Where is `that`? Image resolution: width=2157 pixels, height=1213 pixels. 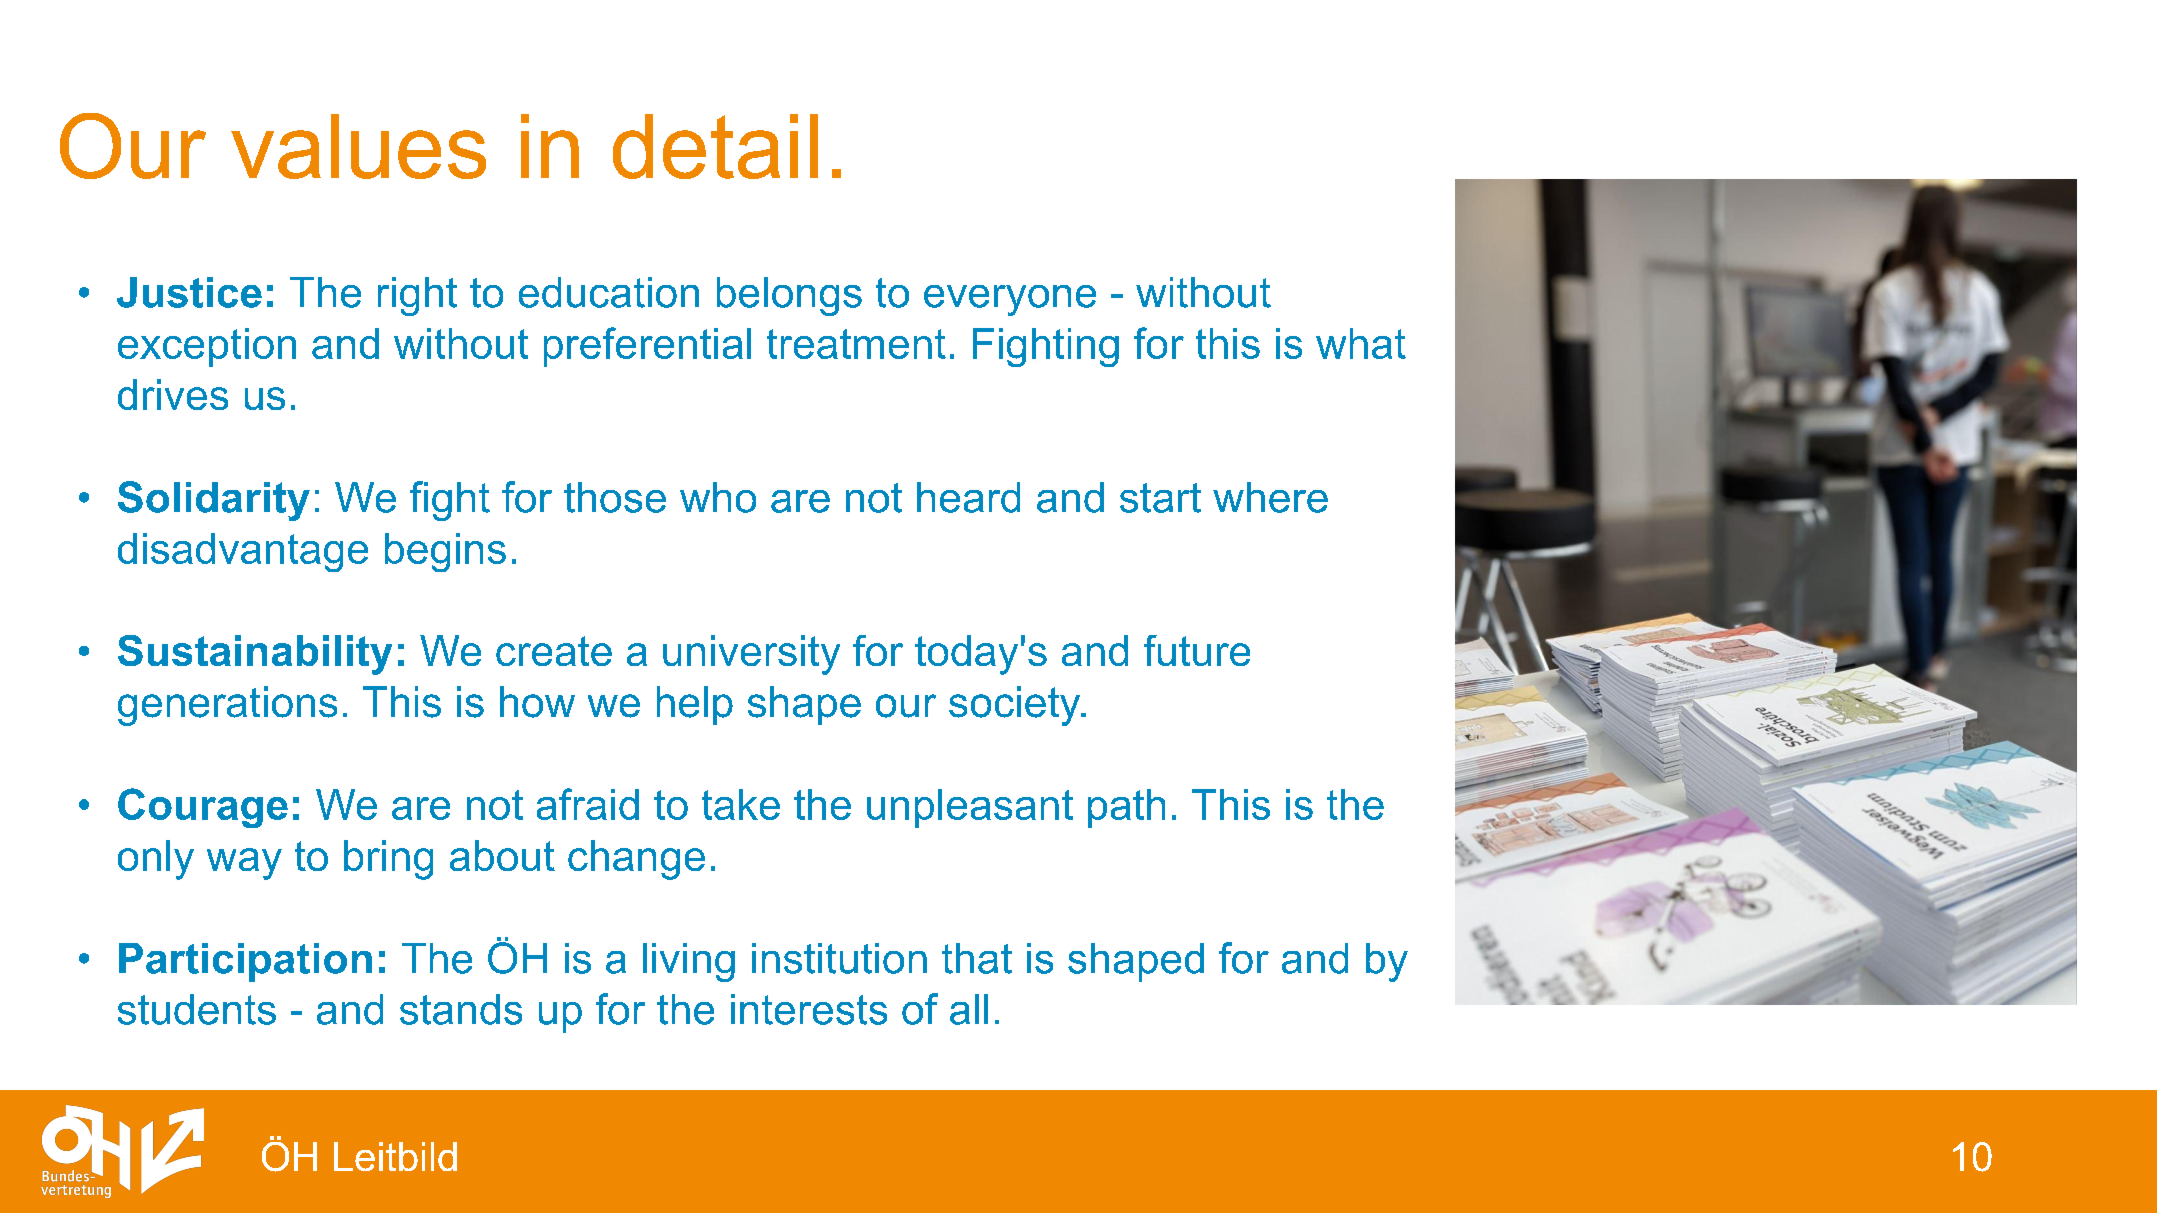
that is located at coordinates (977, 958).
